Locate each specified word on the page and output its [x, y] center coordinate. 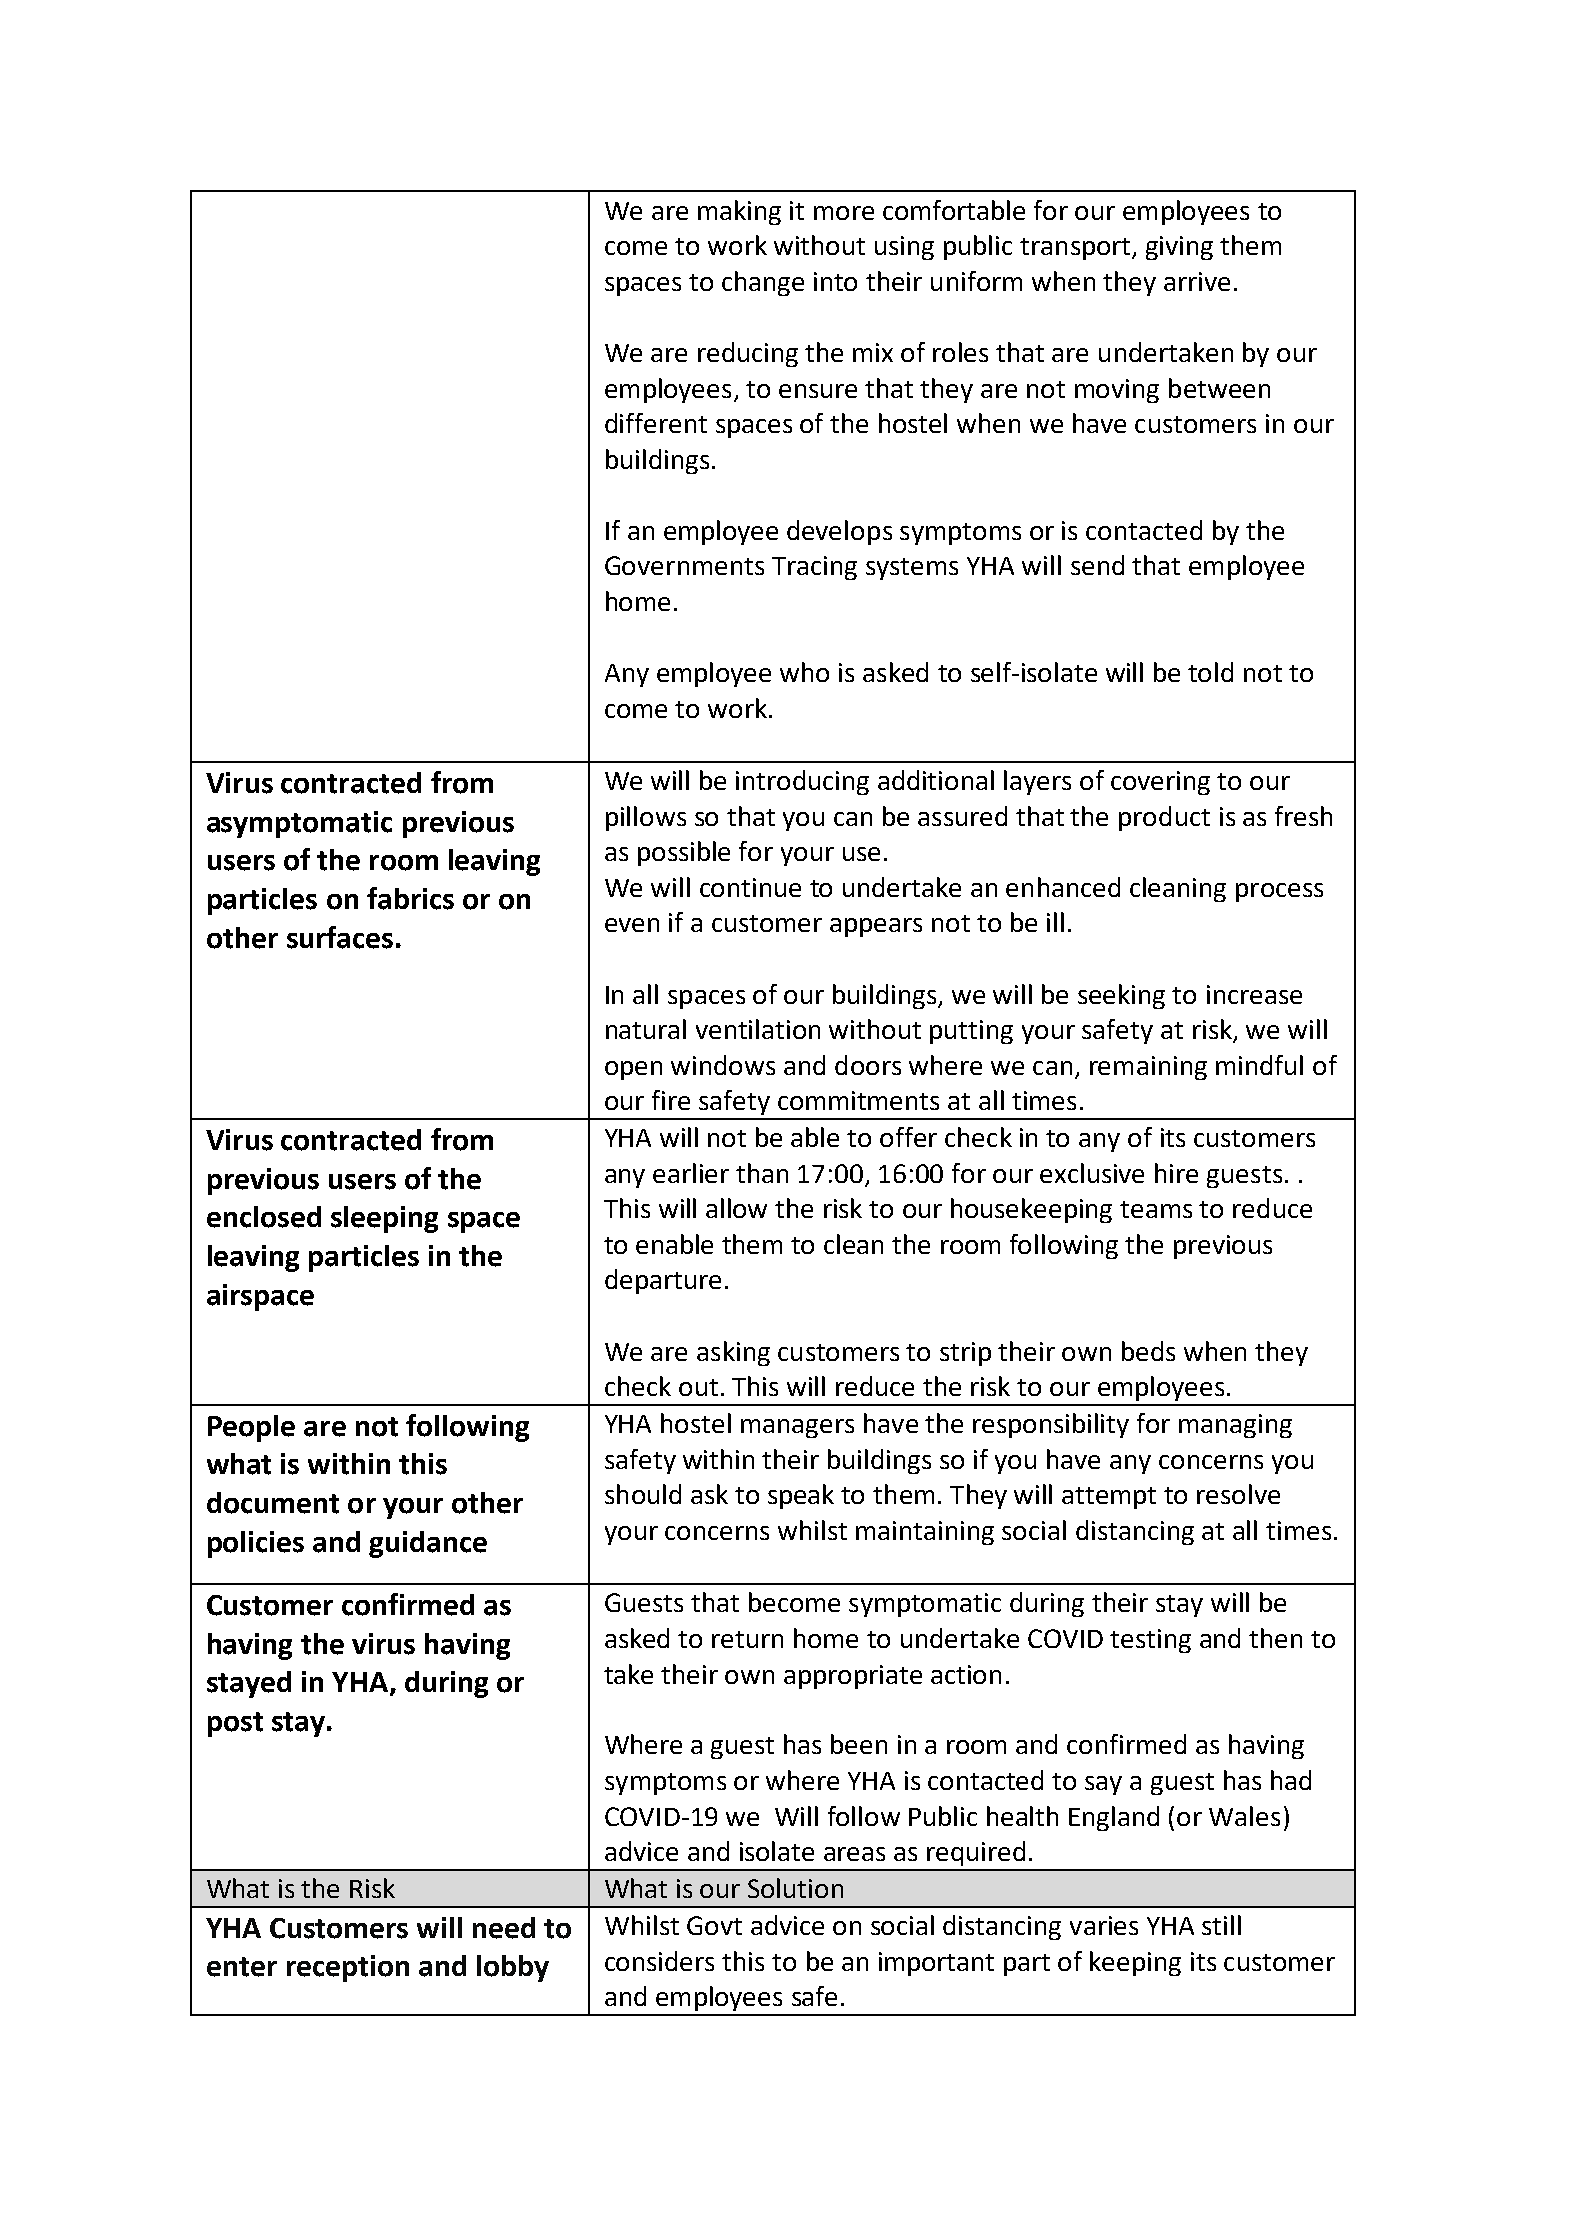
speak [801, 1496]
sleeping [384, 1219]
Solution [795, 1888]
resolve [1238, 1494]
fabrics [410, 898]
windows [723, 1065]
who [804, 672]
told [1210, 672]
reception [348, 1968]
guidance [428, 1544]
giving [1179, 248]
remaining [1148, 1068]
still [1221, 1925]
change [763, 283]
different [656, 423]
